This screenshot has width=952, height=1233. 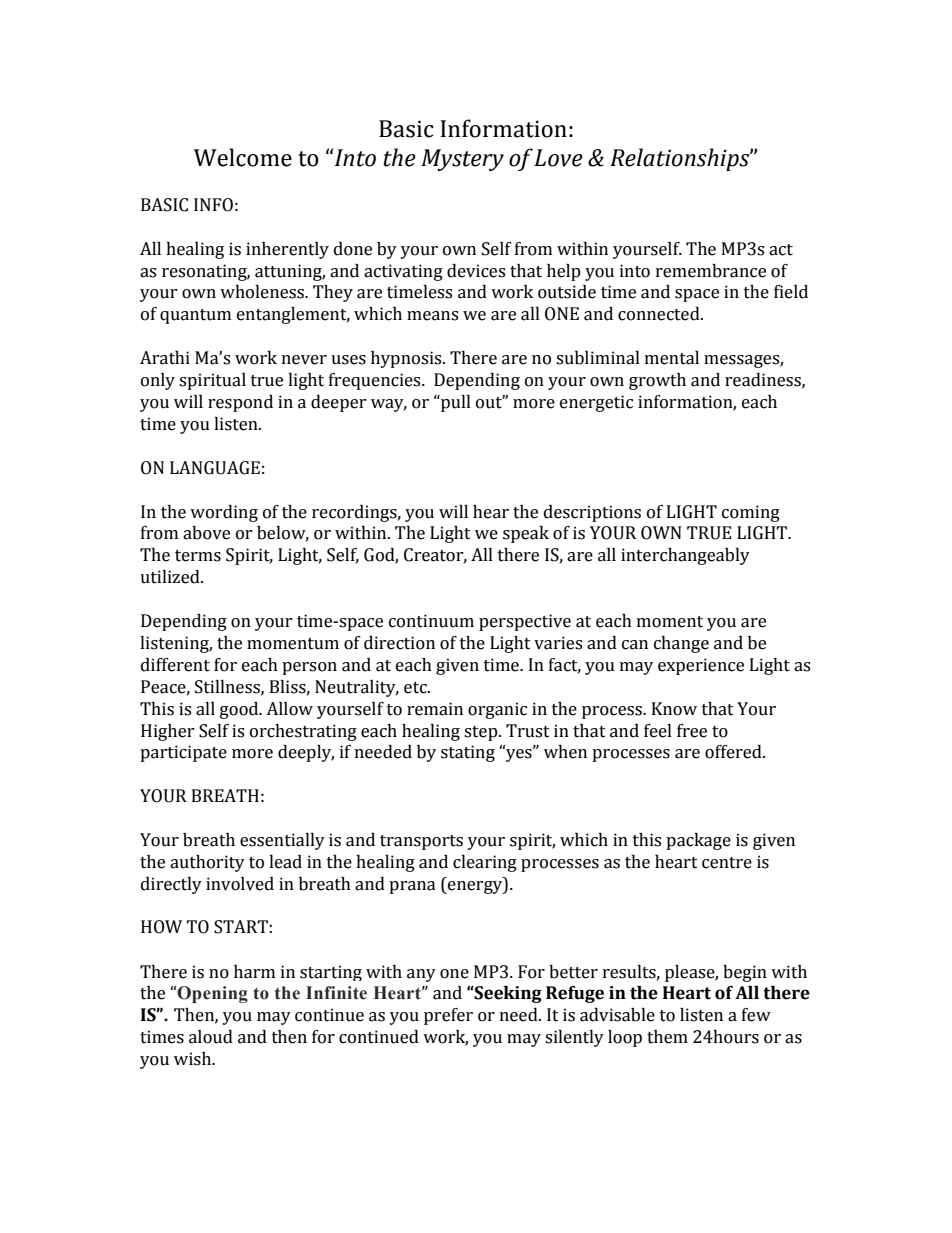 What do you see at coordinates (183, 753) in the screenshot?
I see `participate` at bounding box center [183, 753].
